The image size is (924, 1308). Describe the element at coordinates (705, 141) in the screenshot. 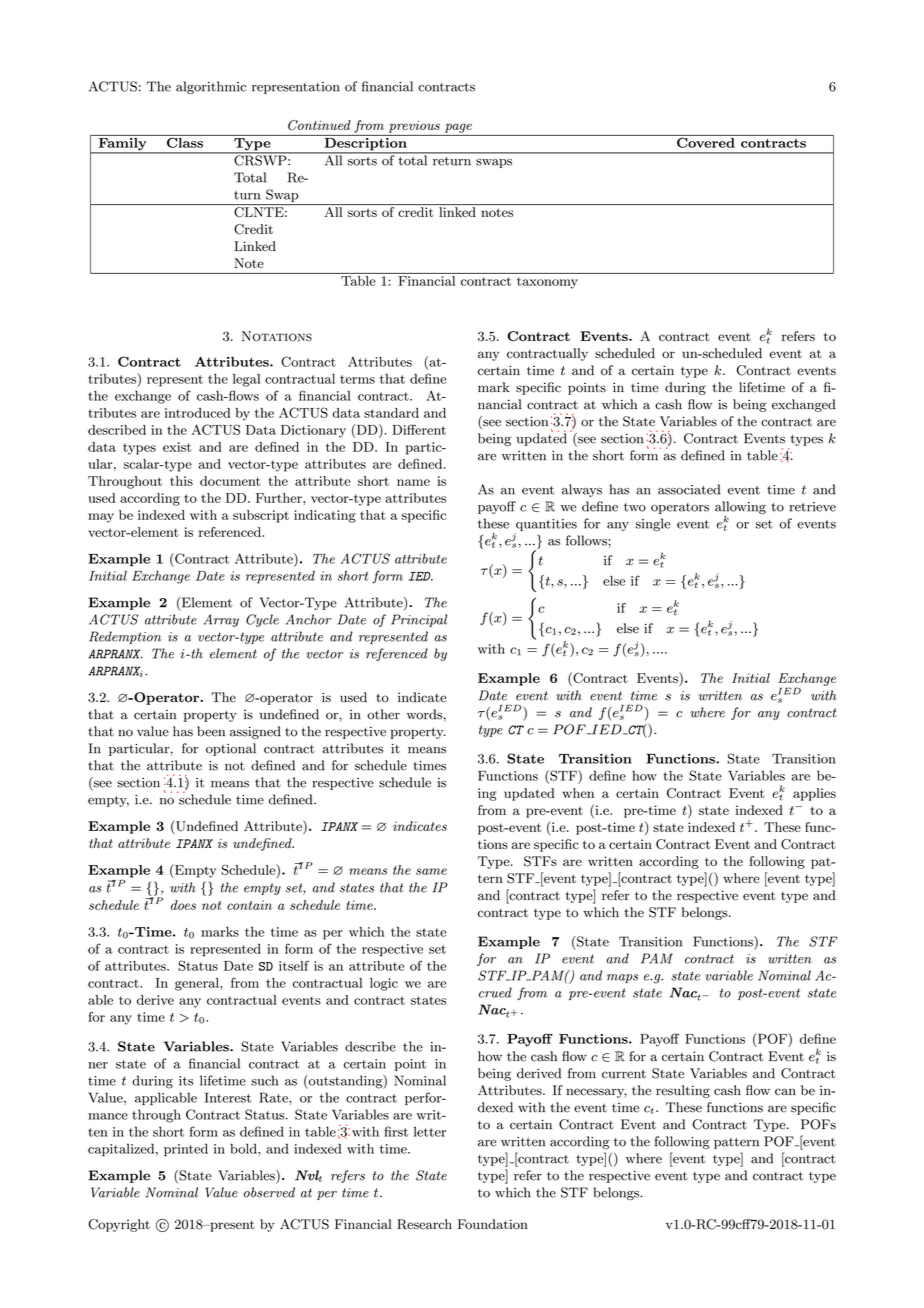

I see `Covered` at that location.
